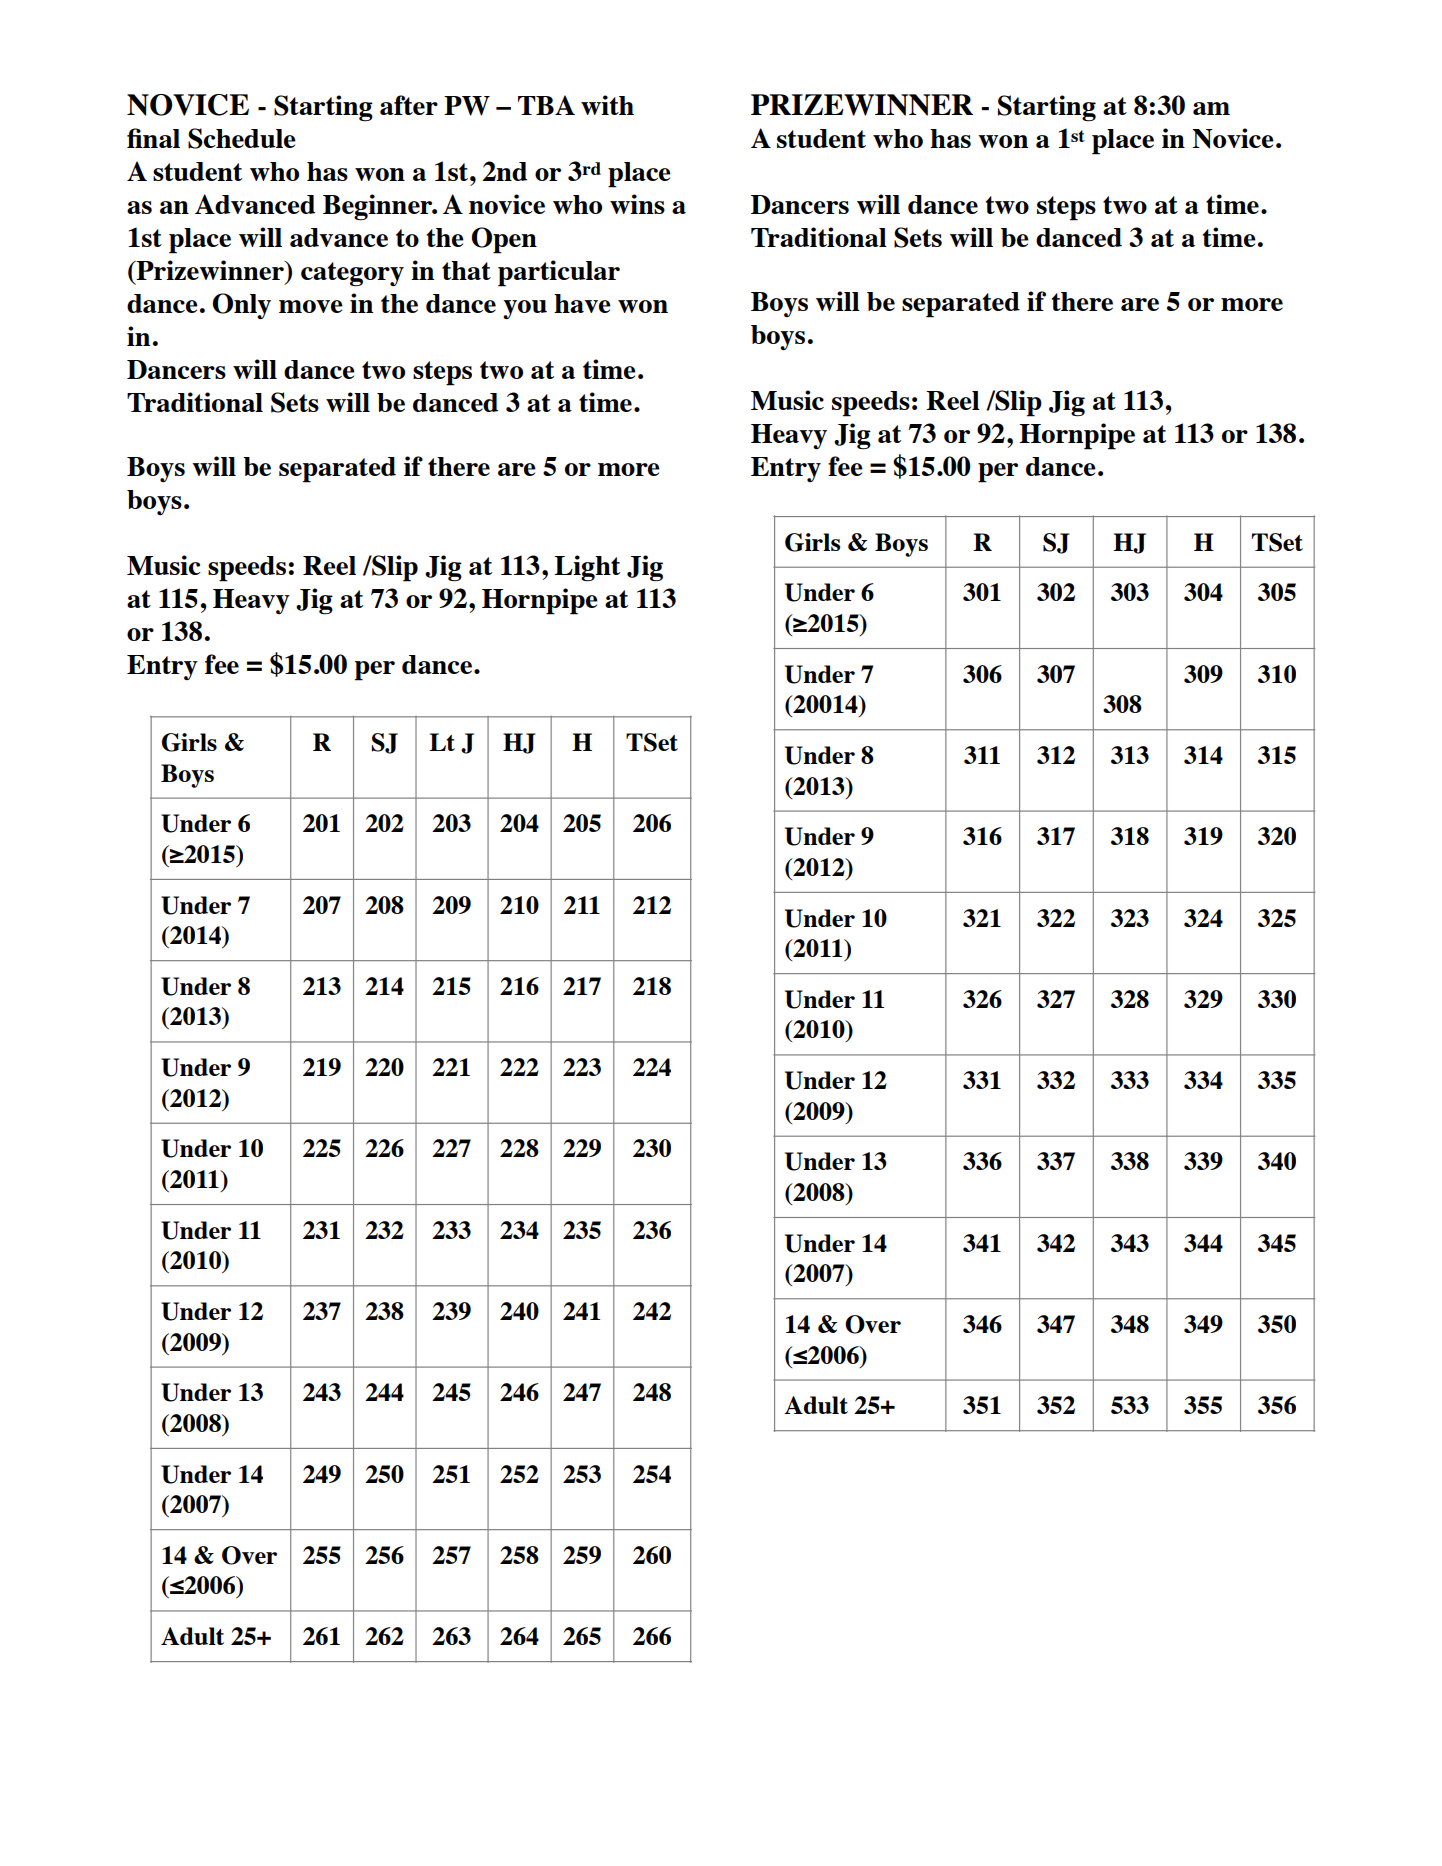 The image size is (1442, 1866). Describe the element at coordinates (352, 274) in the screenshot. I see `category` at that location.
